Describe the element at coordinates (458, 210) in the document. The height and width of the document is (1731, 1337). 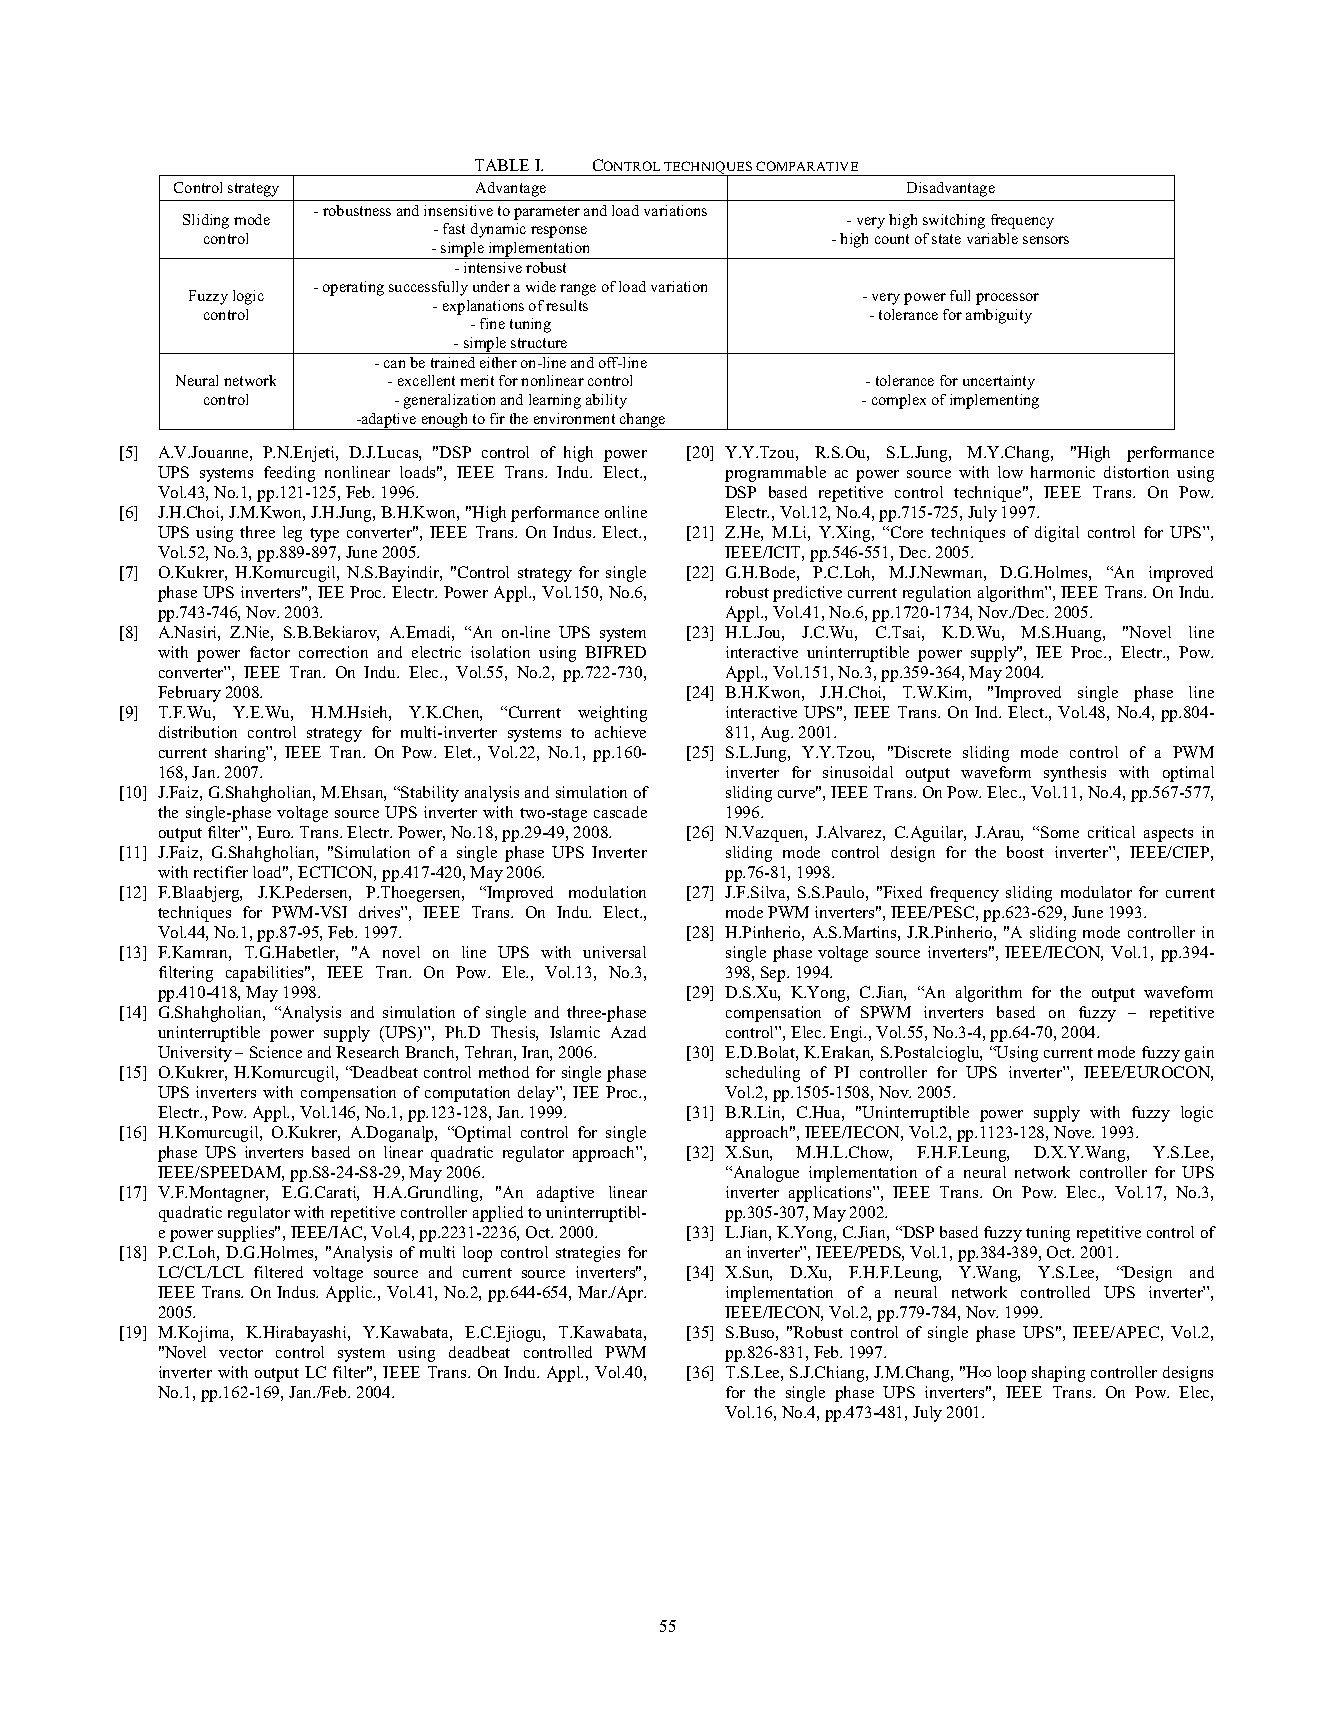
I see `insensitive` at that location.
